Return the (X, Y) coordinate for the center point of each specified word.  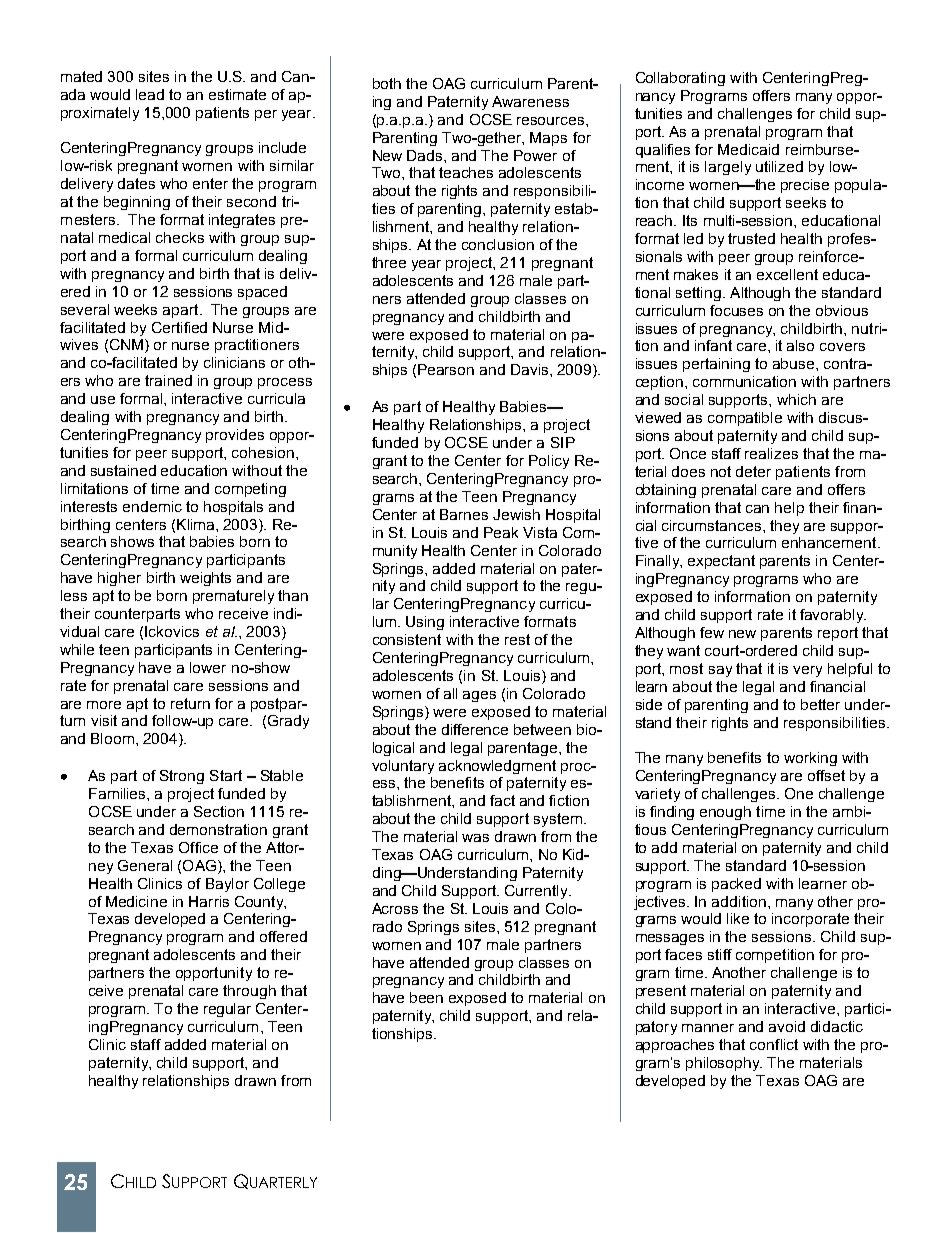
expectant (721, 562)
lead (150, 94)
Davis (531, 369)
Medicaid (748, 149)
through (249, 992)
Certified (179, 327)
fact (502, 800)
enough (725, 813)
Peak (501, 532)
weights (205, 579)
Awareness (530, 101)
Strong (182, 777)
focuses (736, 310)
